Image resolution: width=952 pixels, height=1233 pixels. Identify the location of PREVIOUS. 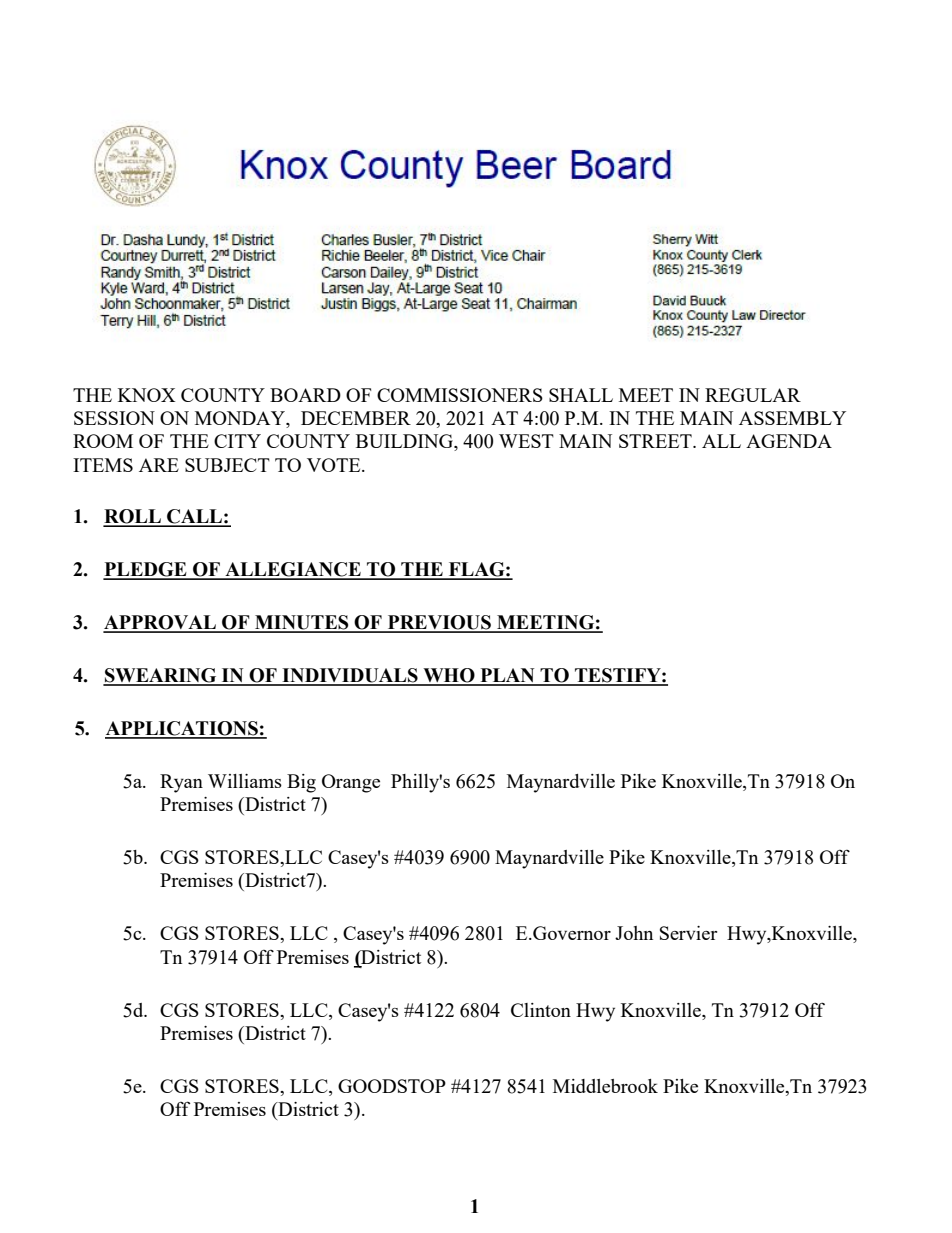
(439, 623).
